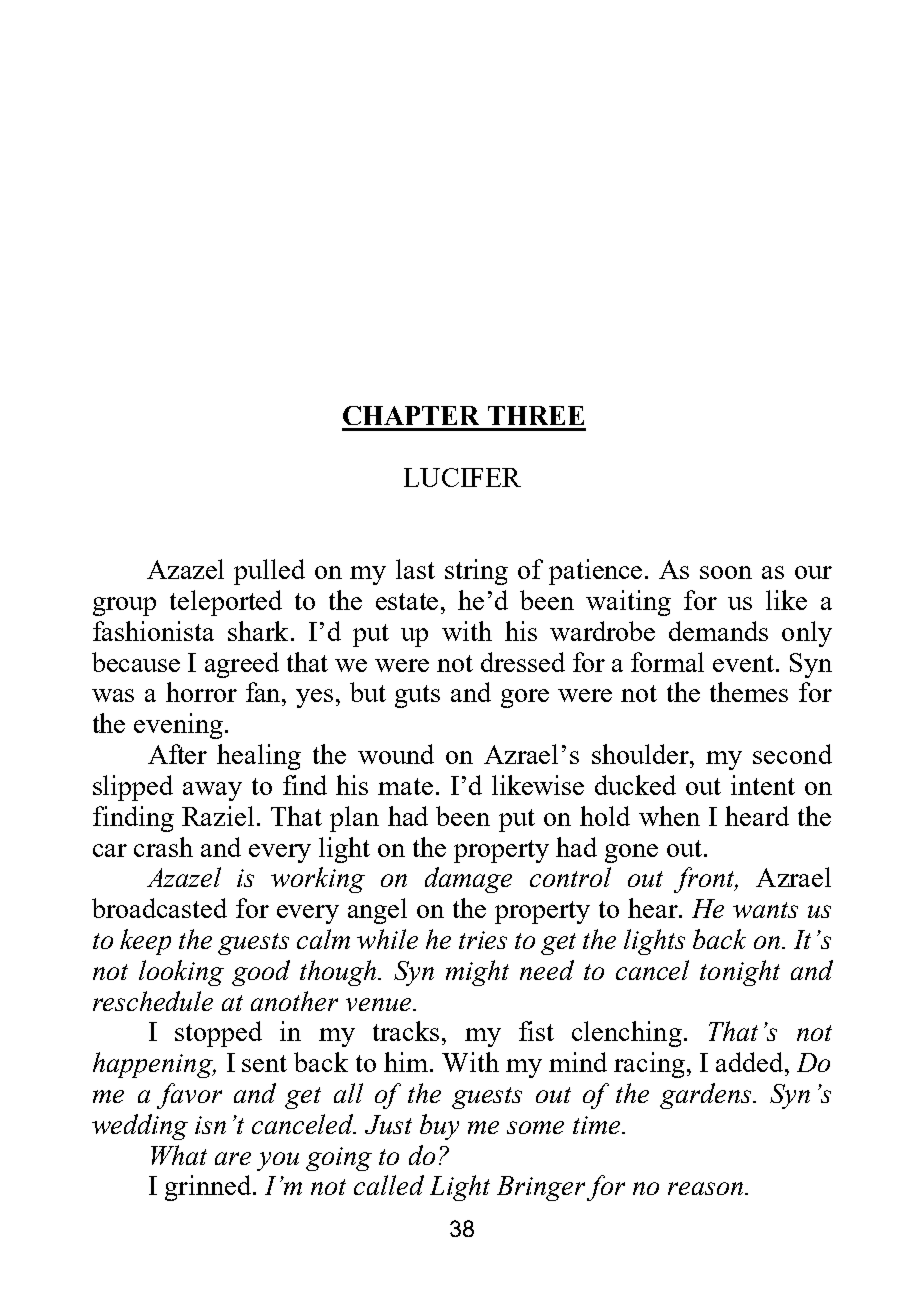 Image resolution: width=924 pixels, height=1294 pixels. Describe the element at coordinates (468, 880) in the image. I see `damage` at that location.
